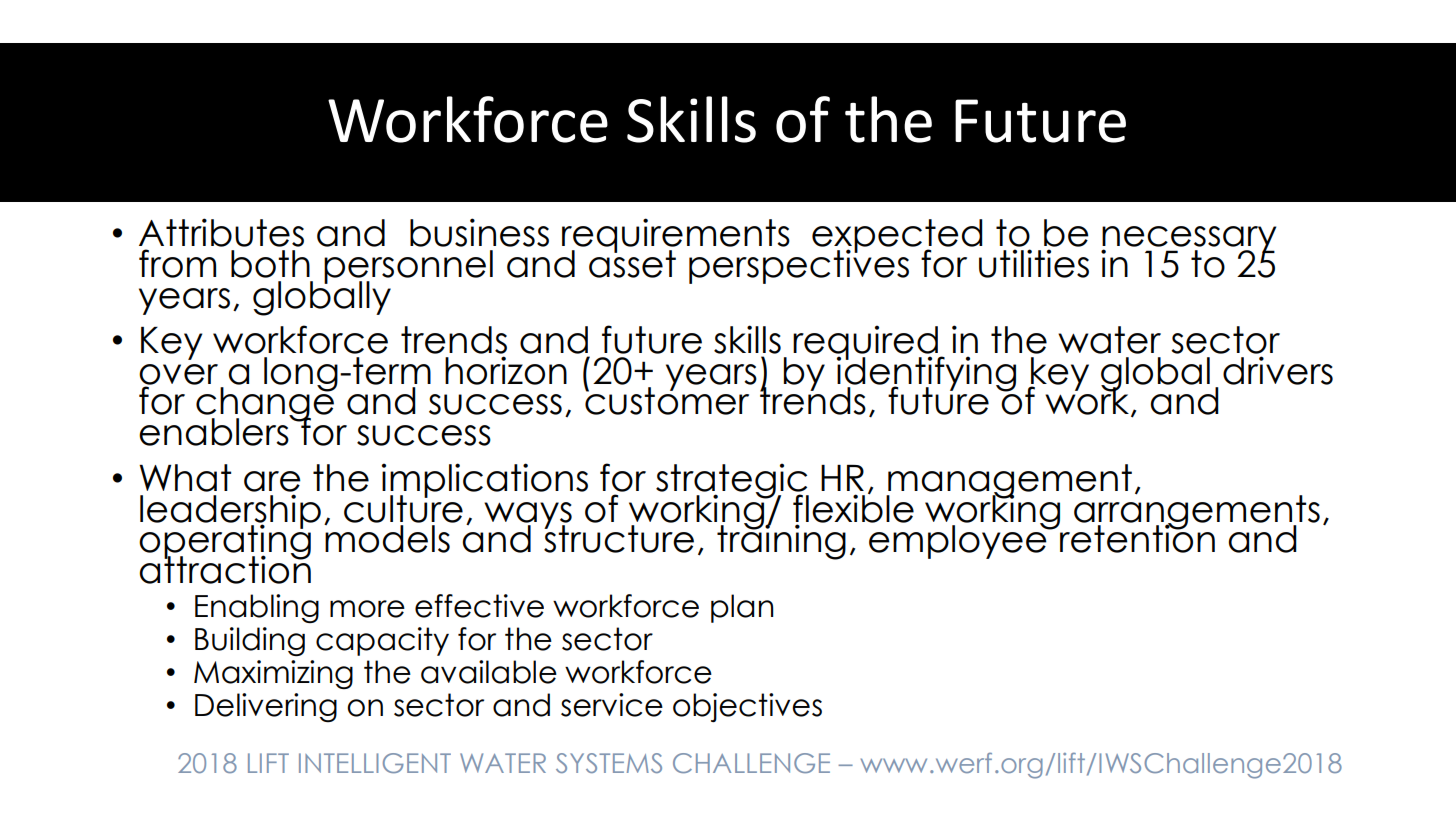 The image size is (1456, 819). Describe the element at coordinates (375, 763) in the screenshot. I see `INTELLIGENT` at that location.
